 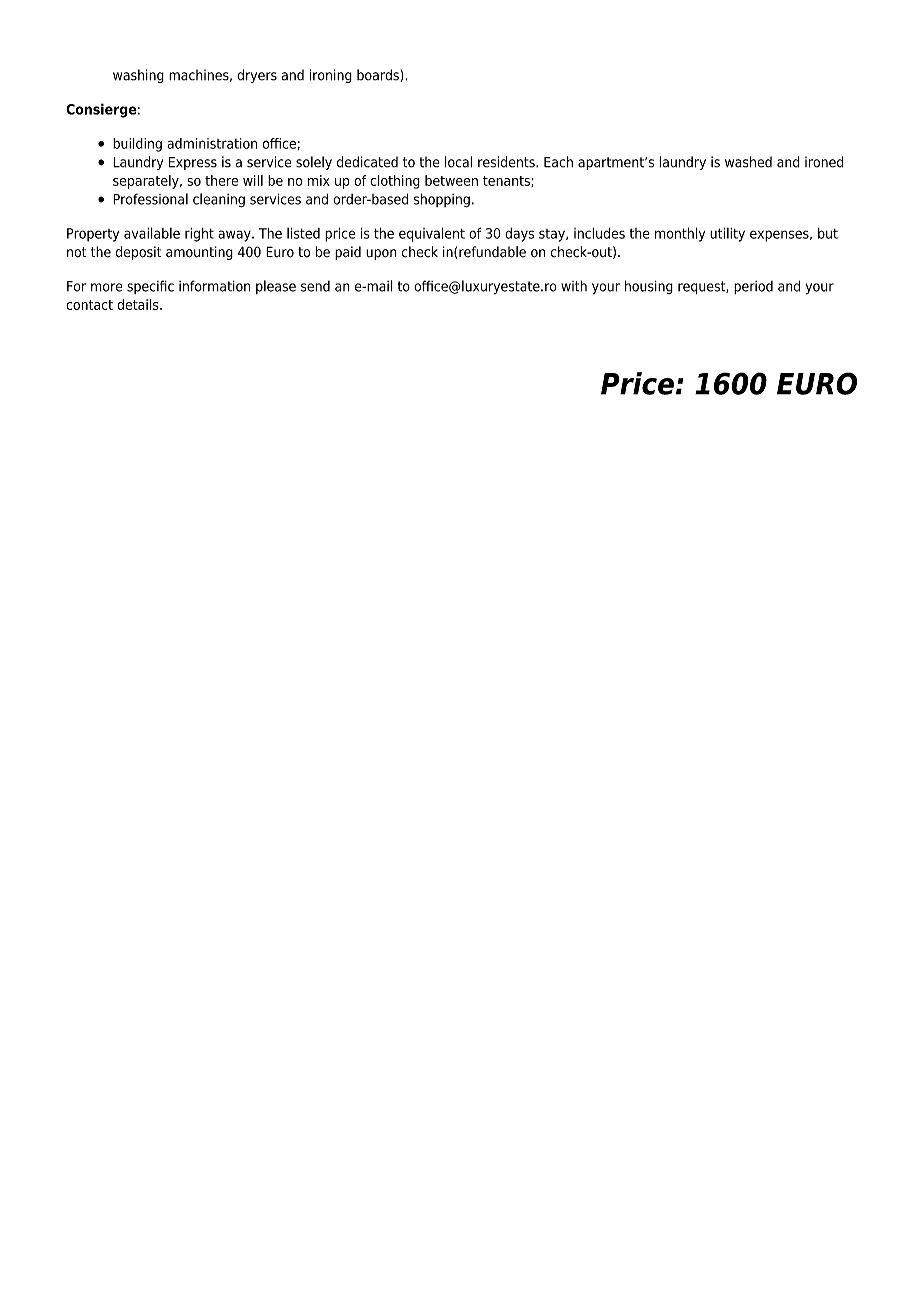 I want to click on Express, so click(x=193, y=163).
